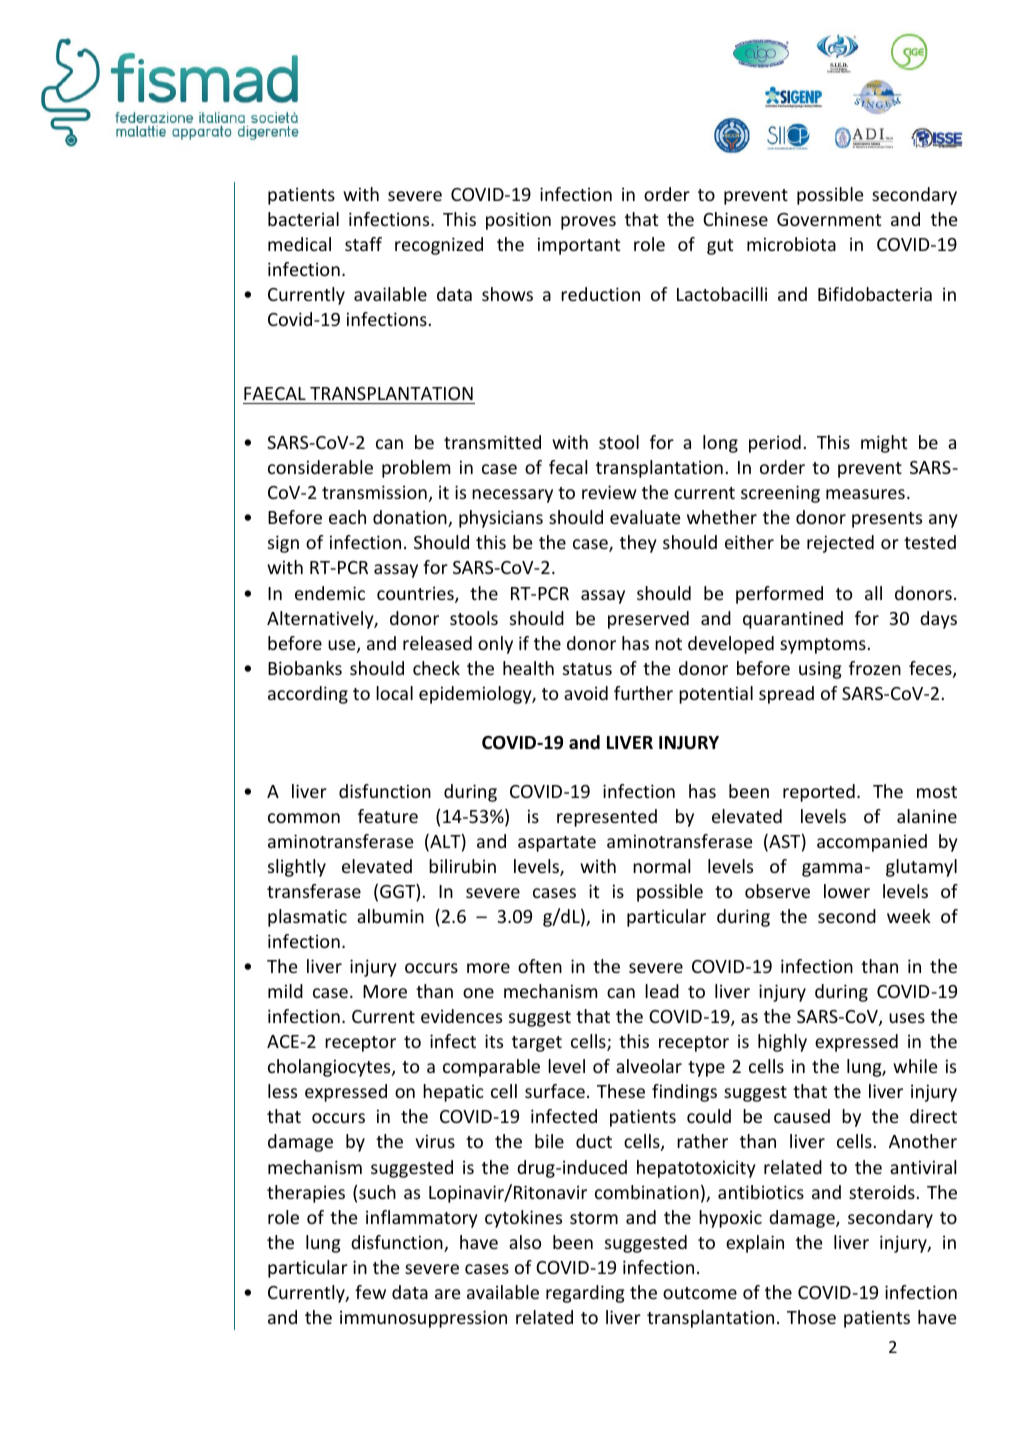 The width and height of the screenshot is (1019, 1440). Describe the element at coordinates (648, 620) in the screenshot. I see `preserved` at that location.
